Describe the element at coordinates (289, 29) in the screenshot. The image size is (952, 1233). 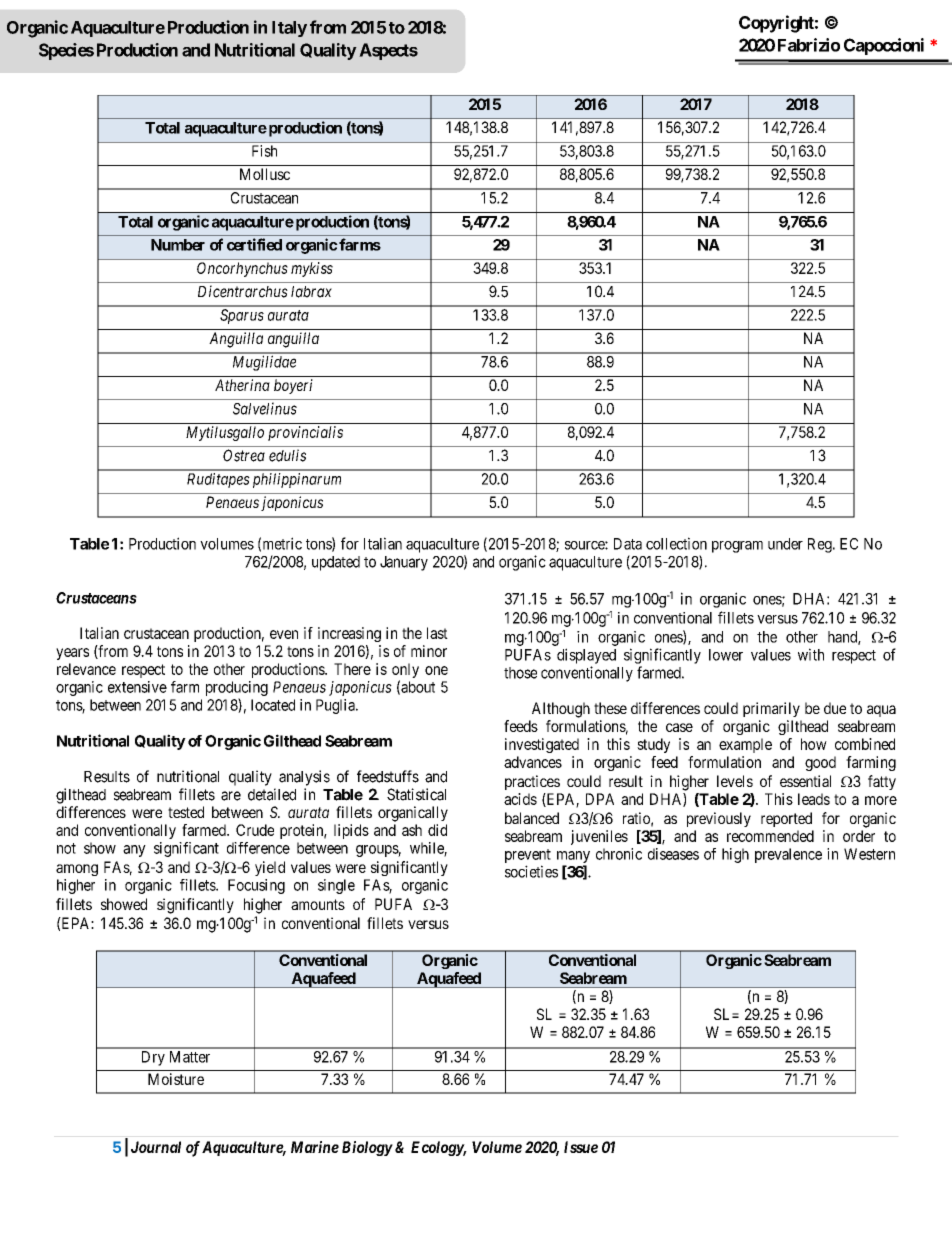
I see `Italy` at that location.
